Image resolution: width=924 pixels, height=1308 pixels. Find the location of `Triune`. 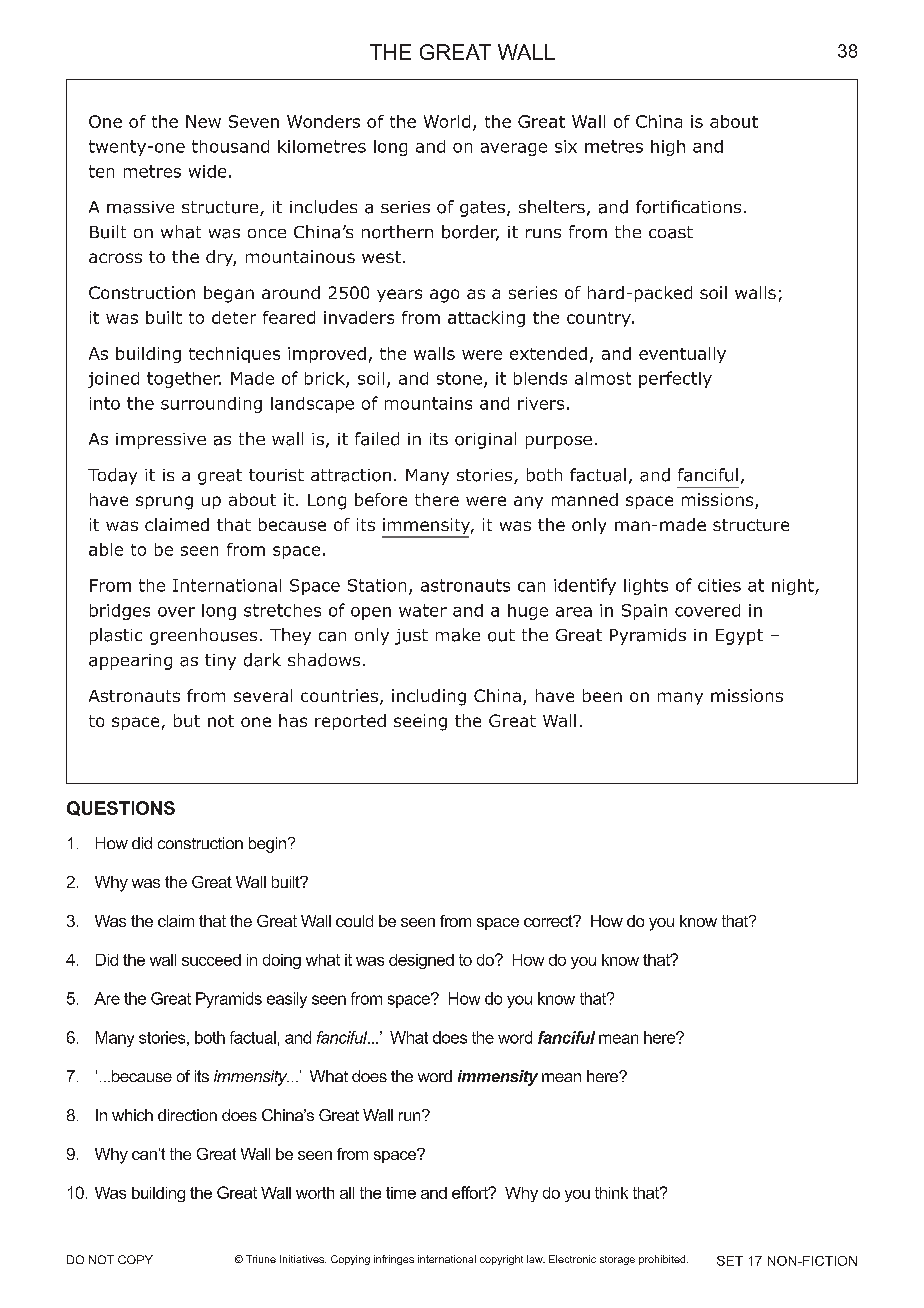

Triune is located at coordinates (261, 1259).
